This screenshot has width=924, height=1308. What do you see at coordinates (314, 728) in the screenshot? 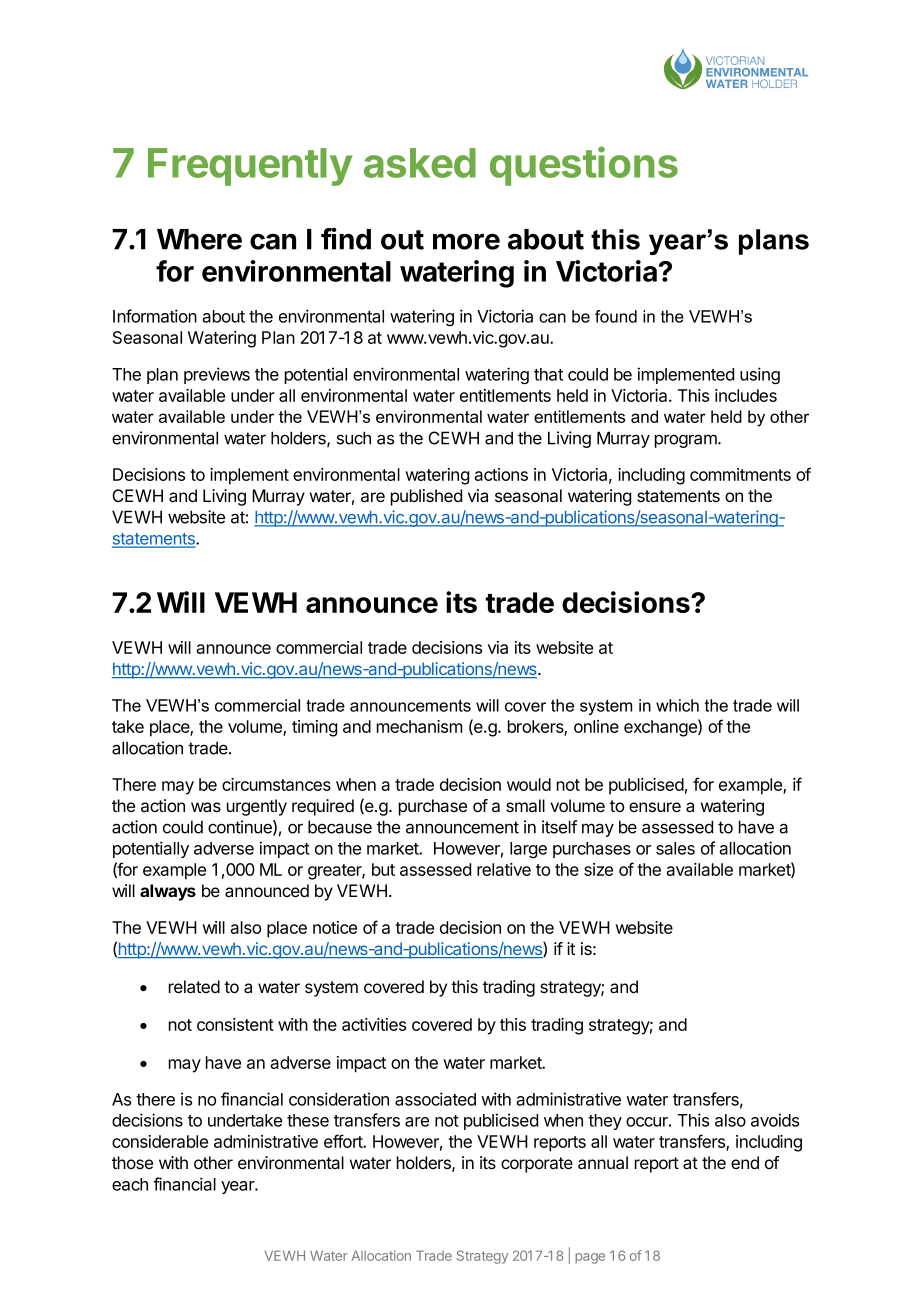
I see `timing` at bounding box center [314, 728].
